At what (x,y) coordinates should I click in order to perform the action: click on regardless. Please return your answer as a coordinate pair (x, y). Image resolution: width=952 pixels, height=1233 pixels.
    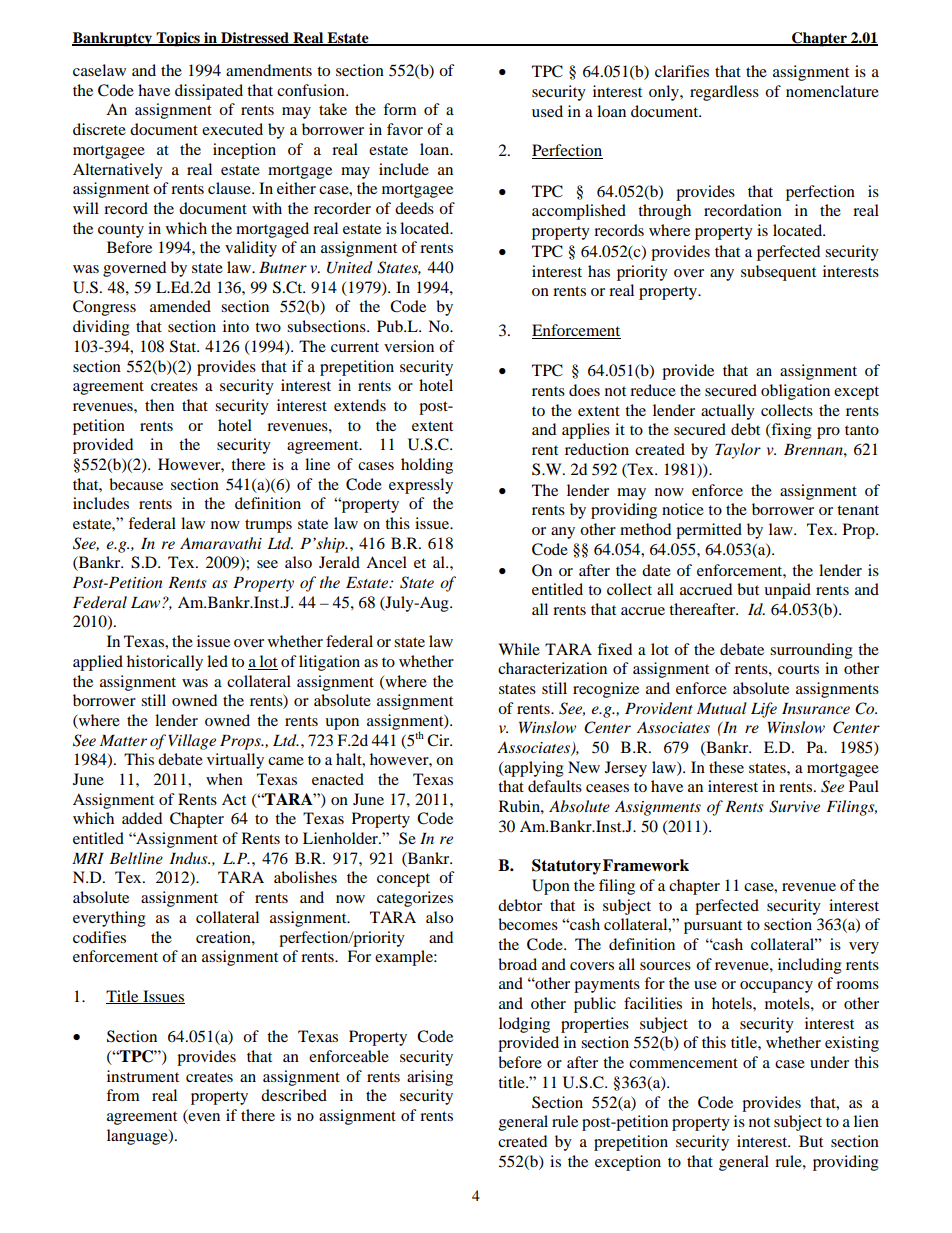
    Looking at the image, I should click on (724, 93).
